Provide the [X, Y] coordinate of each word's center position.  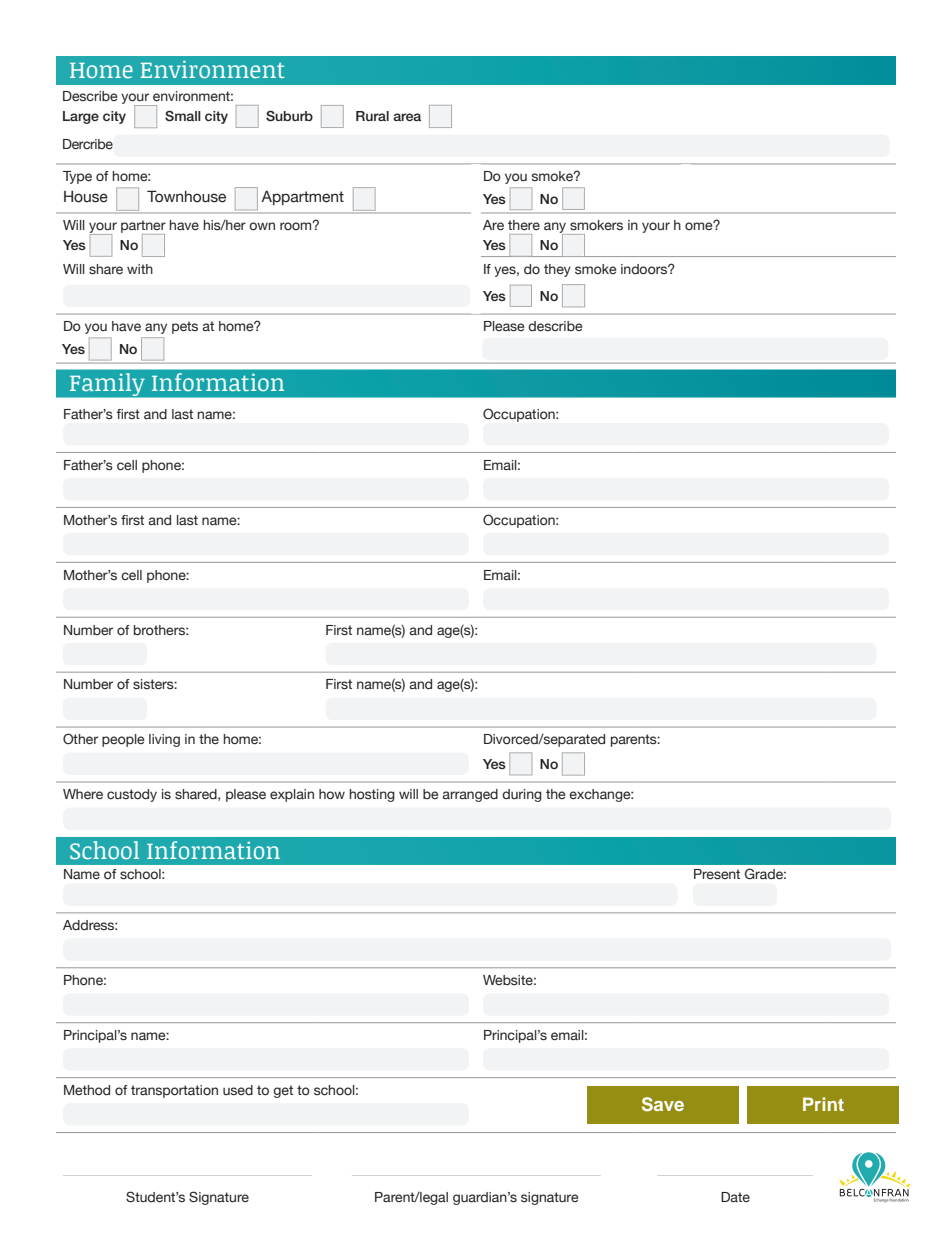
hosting [372, 795]
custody [132, 795]
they [557, 270]
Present [717, 874]
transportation [174, 1091]
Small [183, 116]
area [407, 117]
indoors [645, 269]
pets [185, 327]
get [283, 1091]
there [524, 225]
